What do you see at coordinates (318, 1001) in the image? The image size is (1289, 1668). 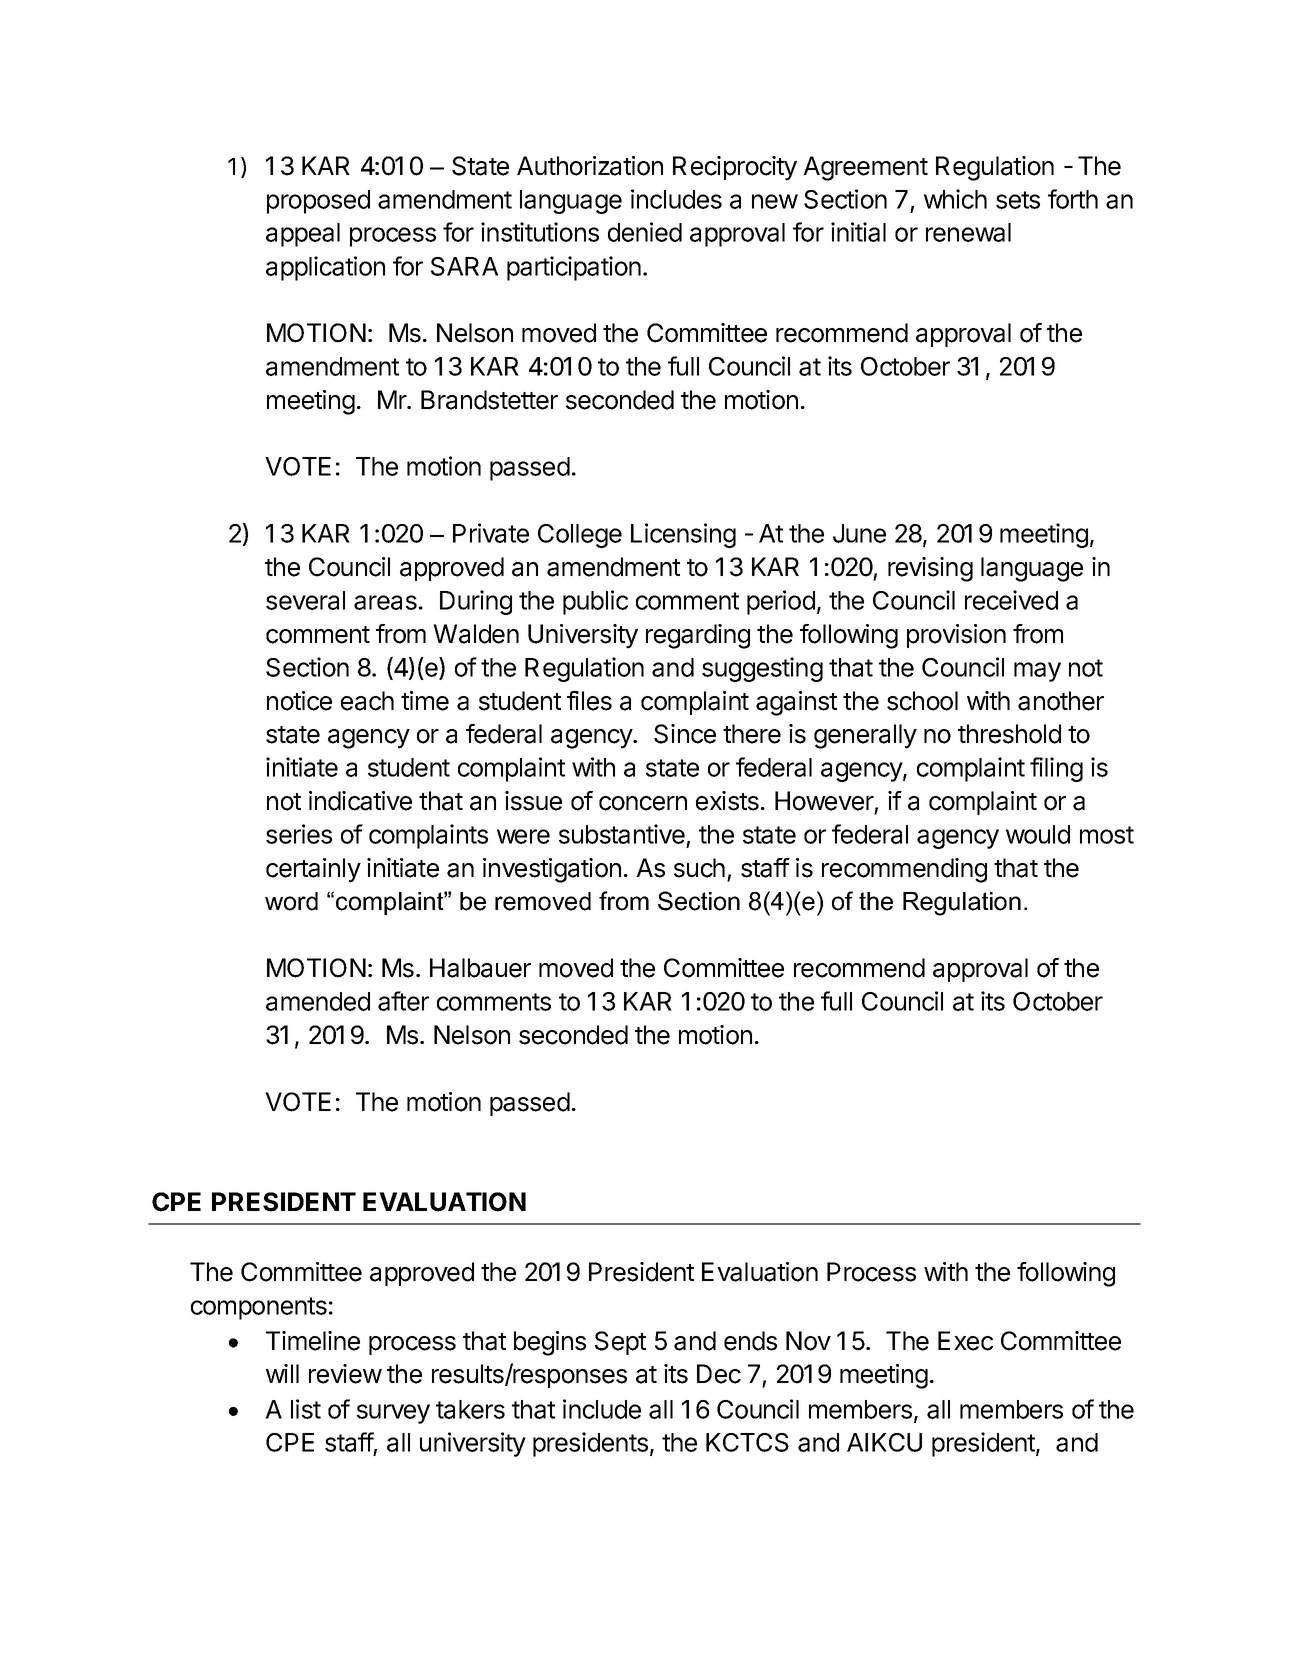 I see `amended` at bounding box center [318, 1001].
